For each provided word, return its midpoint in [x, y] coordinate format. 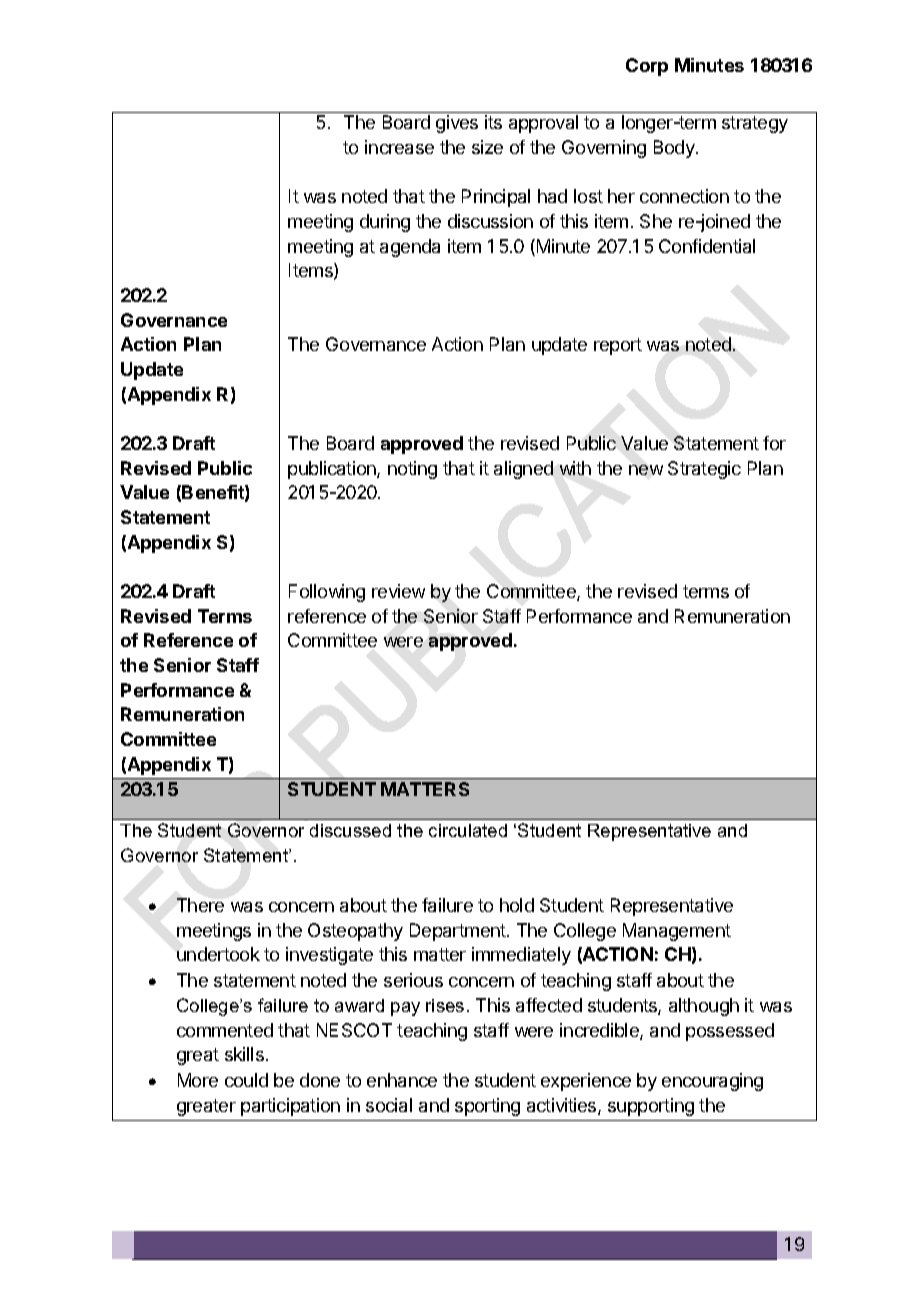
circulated [468, 830]
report [618, 346]
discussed [350, 830]
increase [399, 147]
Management [677, 932]
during [385, 223]
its [493, 122]
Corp [647, 67]
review [398, 591]
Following [327, 593]
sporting [487, 1107]
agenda [410, 248]
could [246, 1080]
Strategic [704, 470]
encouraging [712, 1082]
